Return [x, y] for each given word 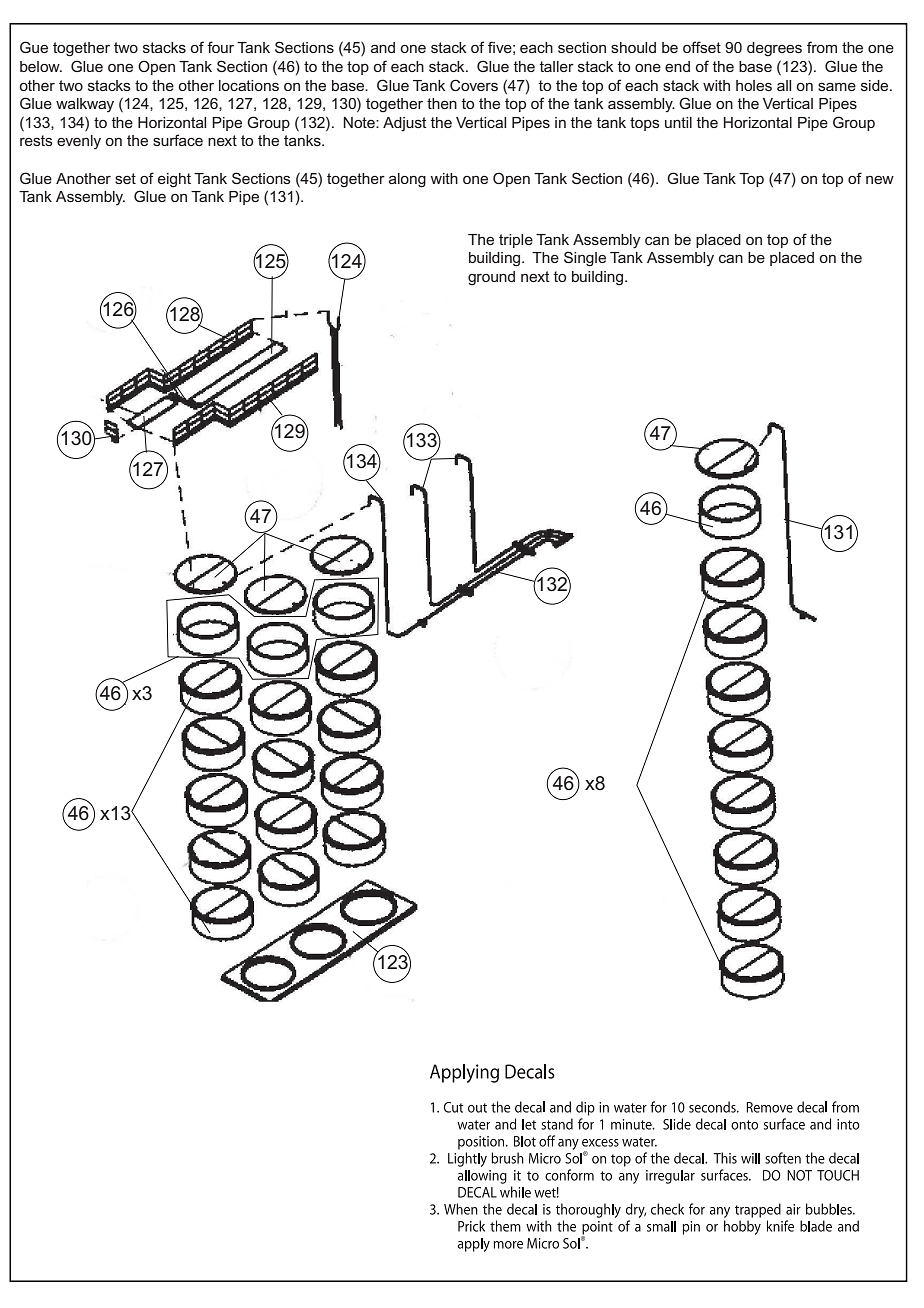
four [220, 47]
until [678, 122]
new [880, 179]
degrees [774, 49]
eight [174, 180]
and [383, 47]
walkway [85, 105]
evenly [79, 142]
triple [516, 241]
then [442, 103]
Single [585, 259]
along [407, 180]
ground [491, 278]
